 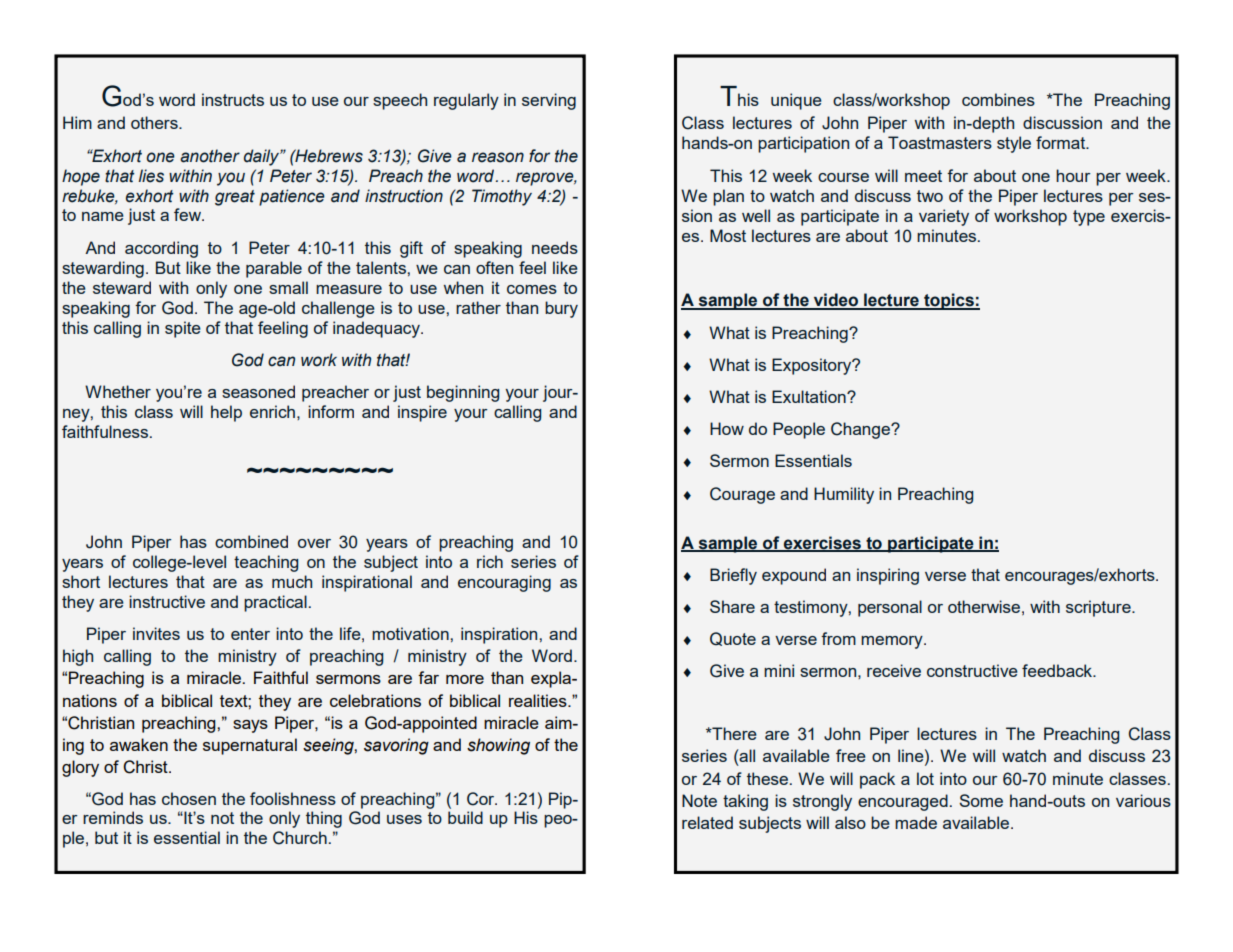 What do you see at coordinates (189, 798) in the screenshot?
I see `chosen` at bounding box center [189, 798].
